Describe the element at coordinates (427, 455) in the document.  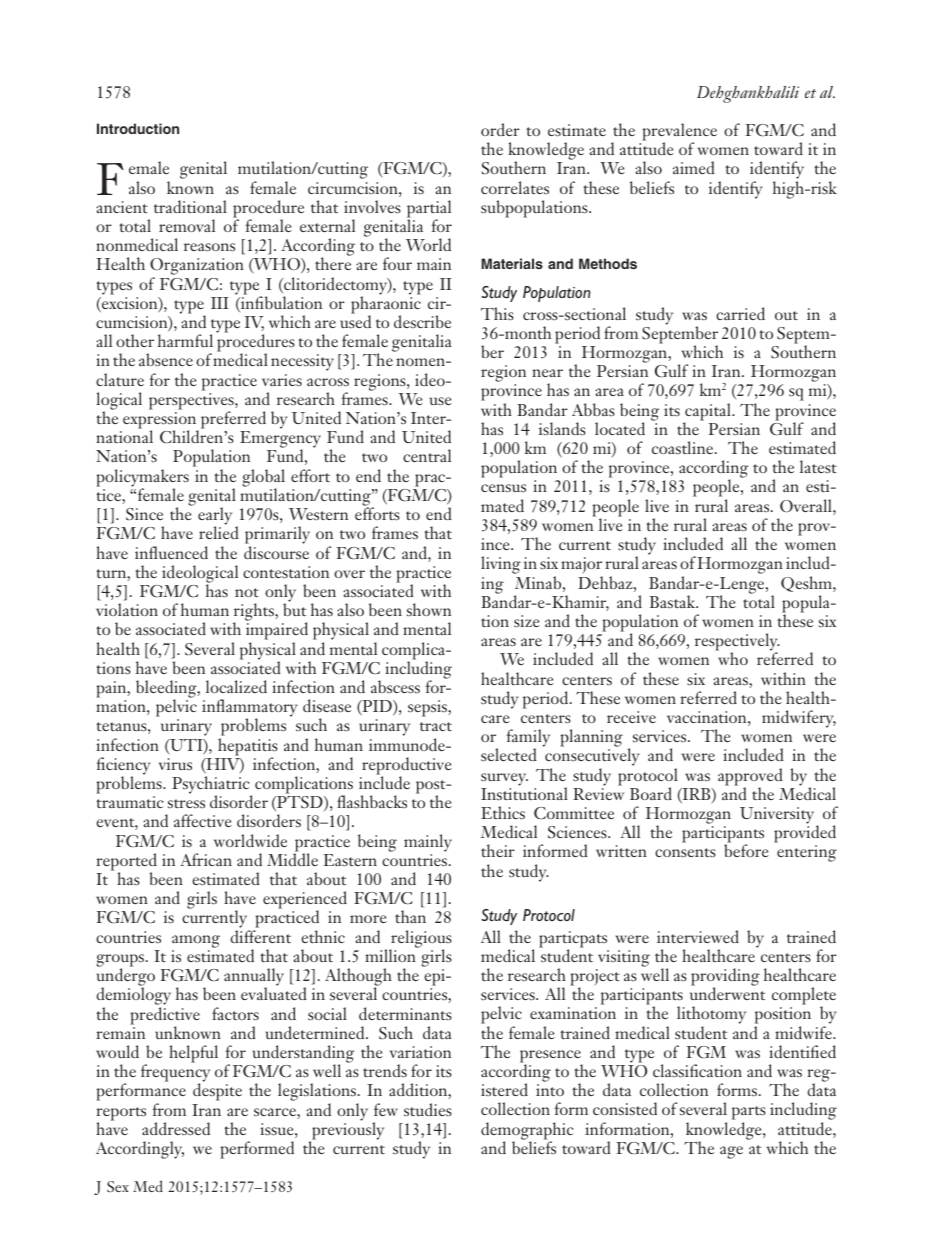
I see `central` at that location.
